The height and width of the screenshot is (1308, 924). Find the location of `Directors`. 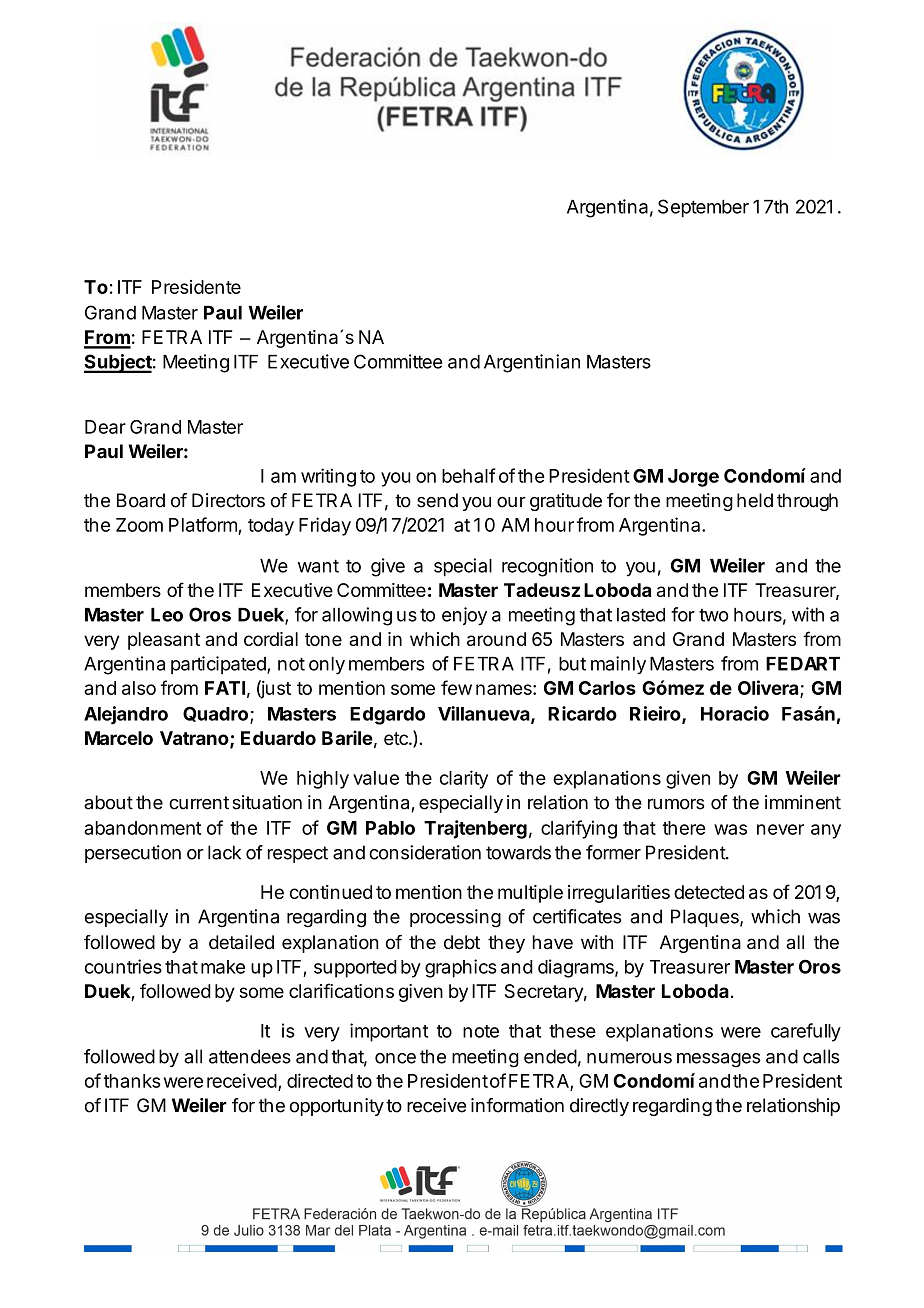

Directors is located at coordinates (228, 500).
